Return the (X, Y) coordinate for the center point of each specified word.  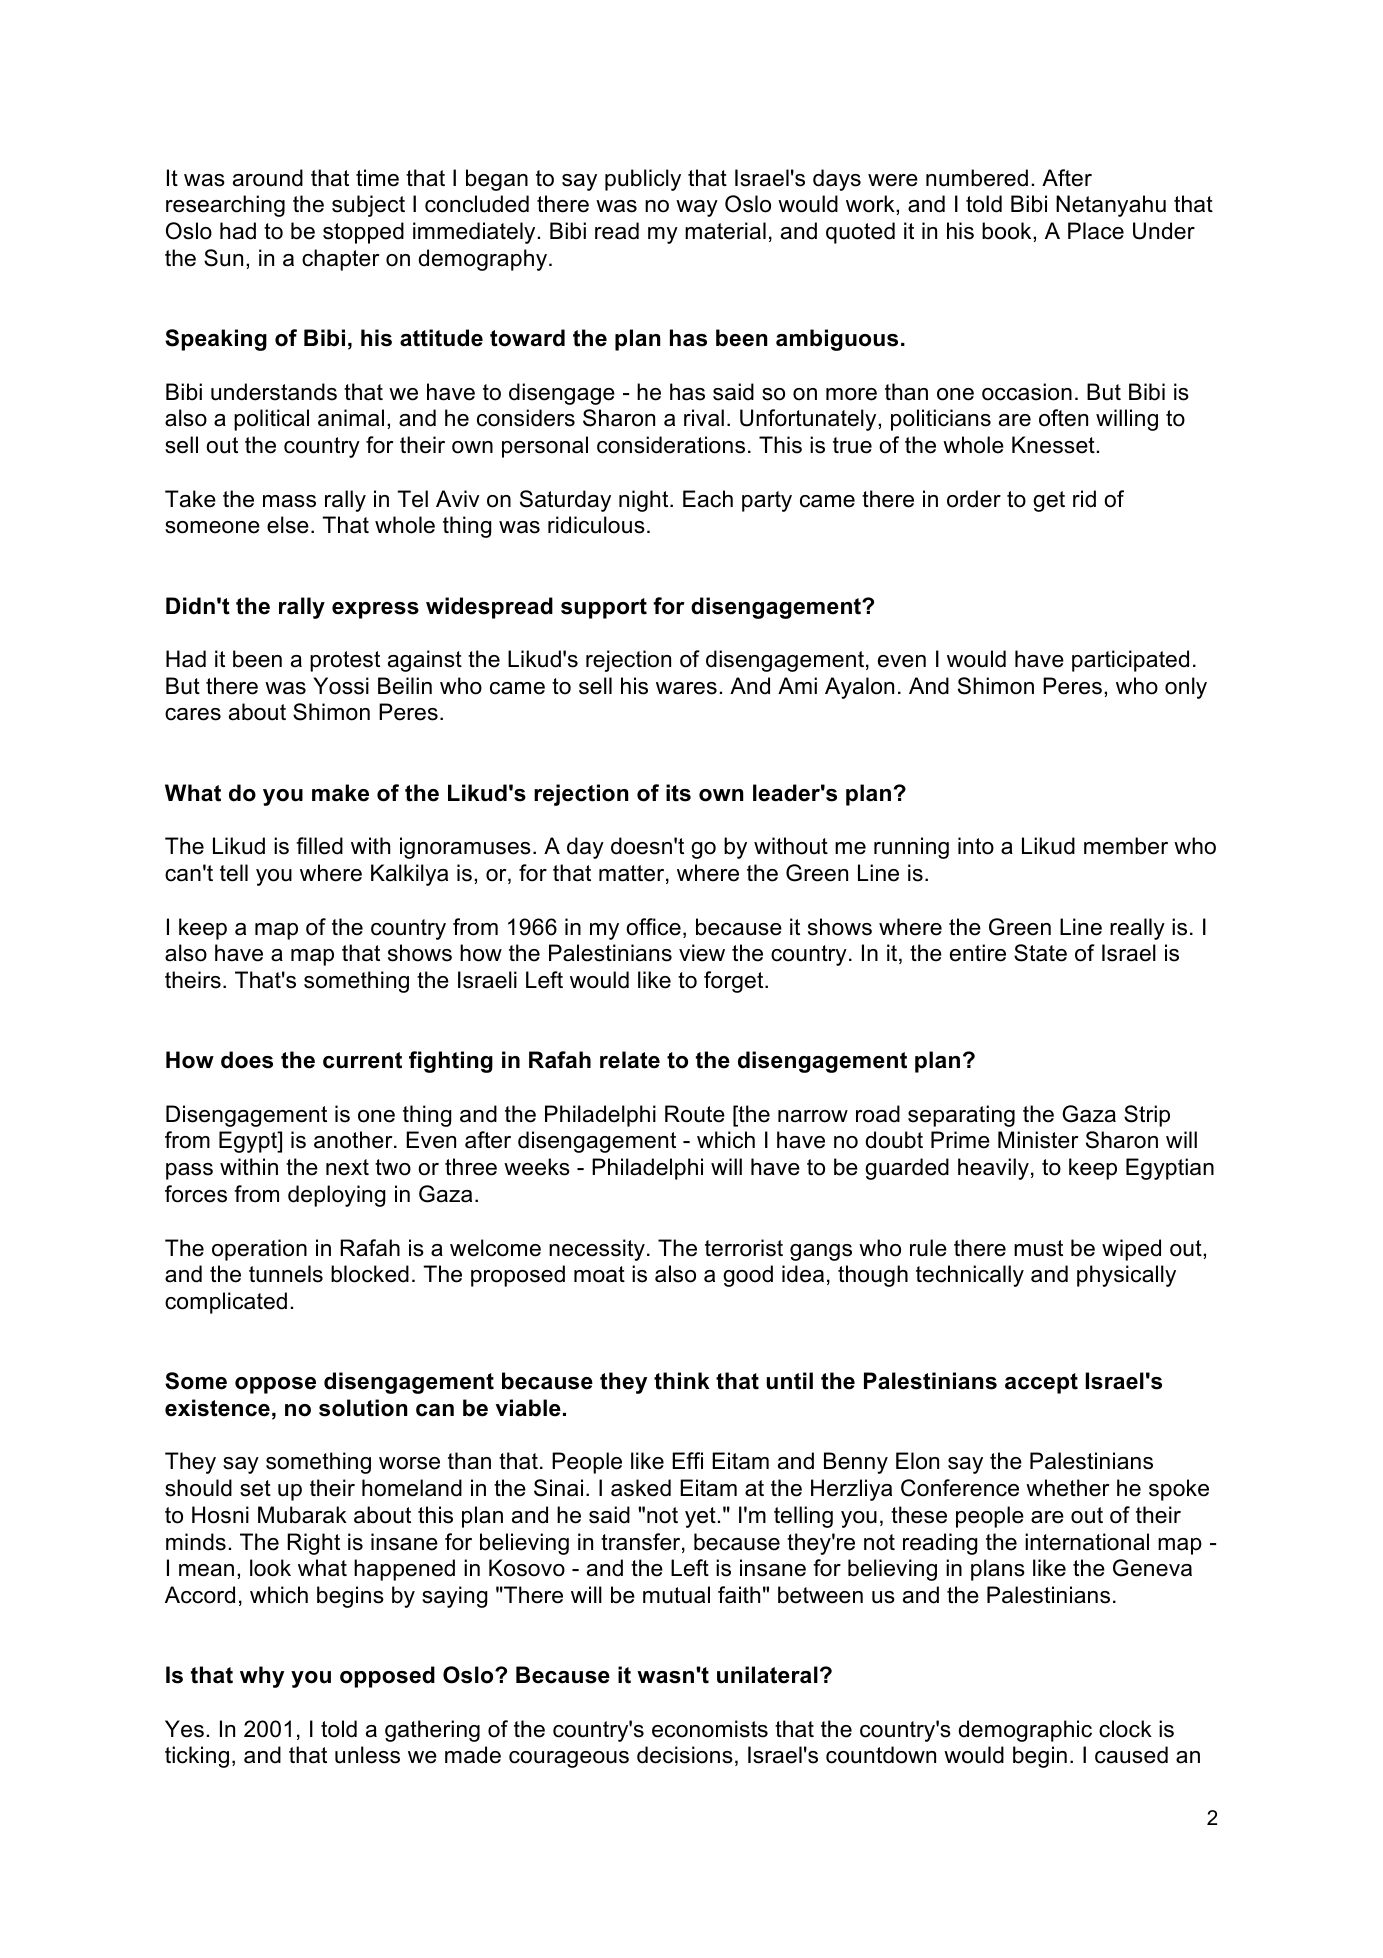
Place (1096, 231)
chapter (341, 260)
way (697, 208)
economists (710, 1729)
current (362, 1060)
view (702, 953)
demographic (1025, 1731)
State (1040, 953)
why (262, 1677)
